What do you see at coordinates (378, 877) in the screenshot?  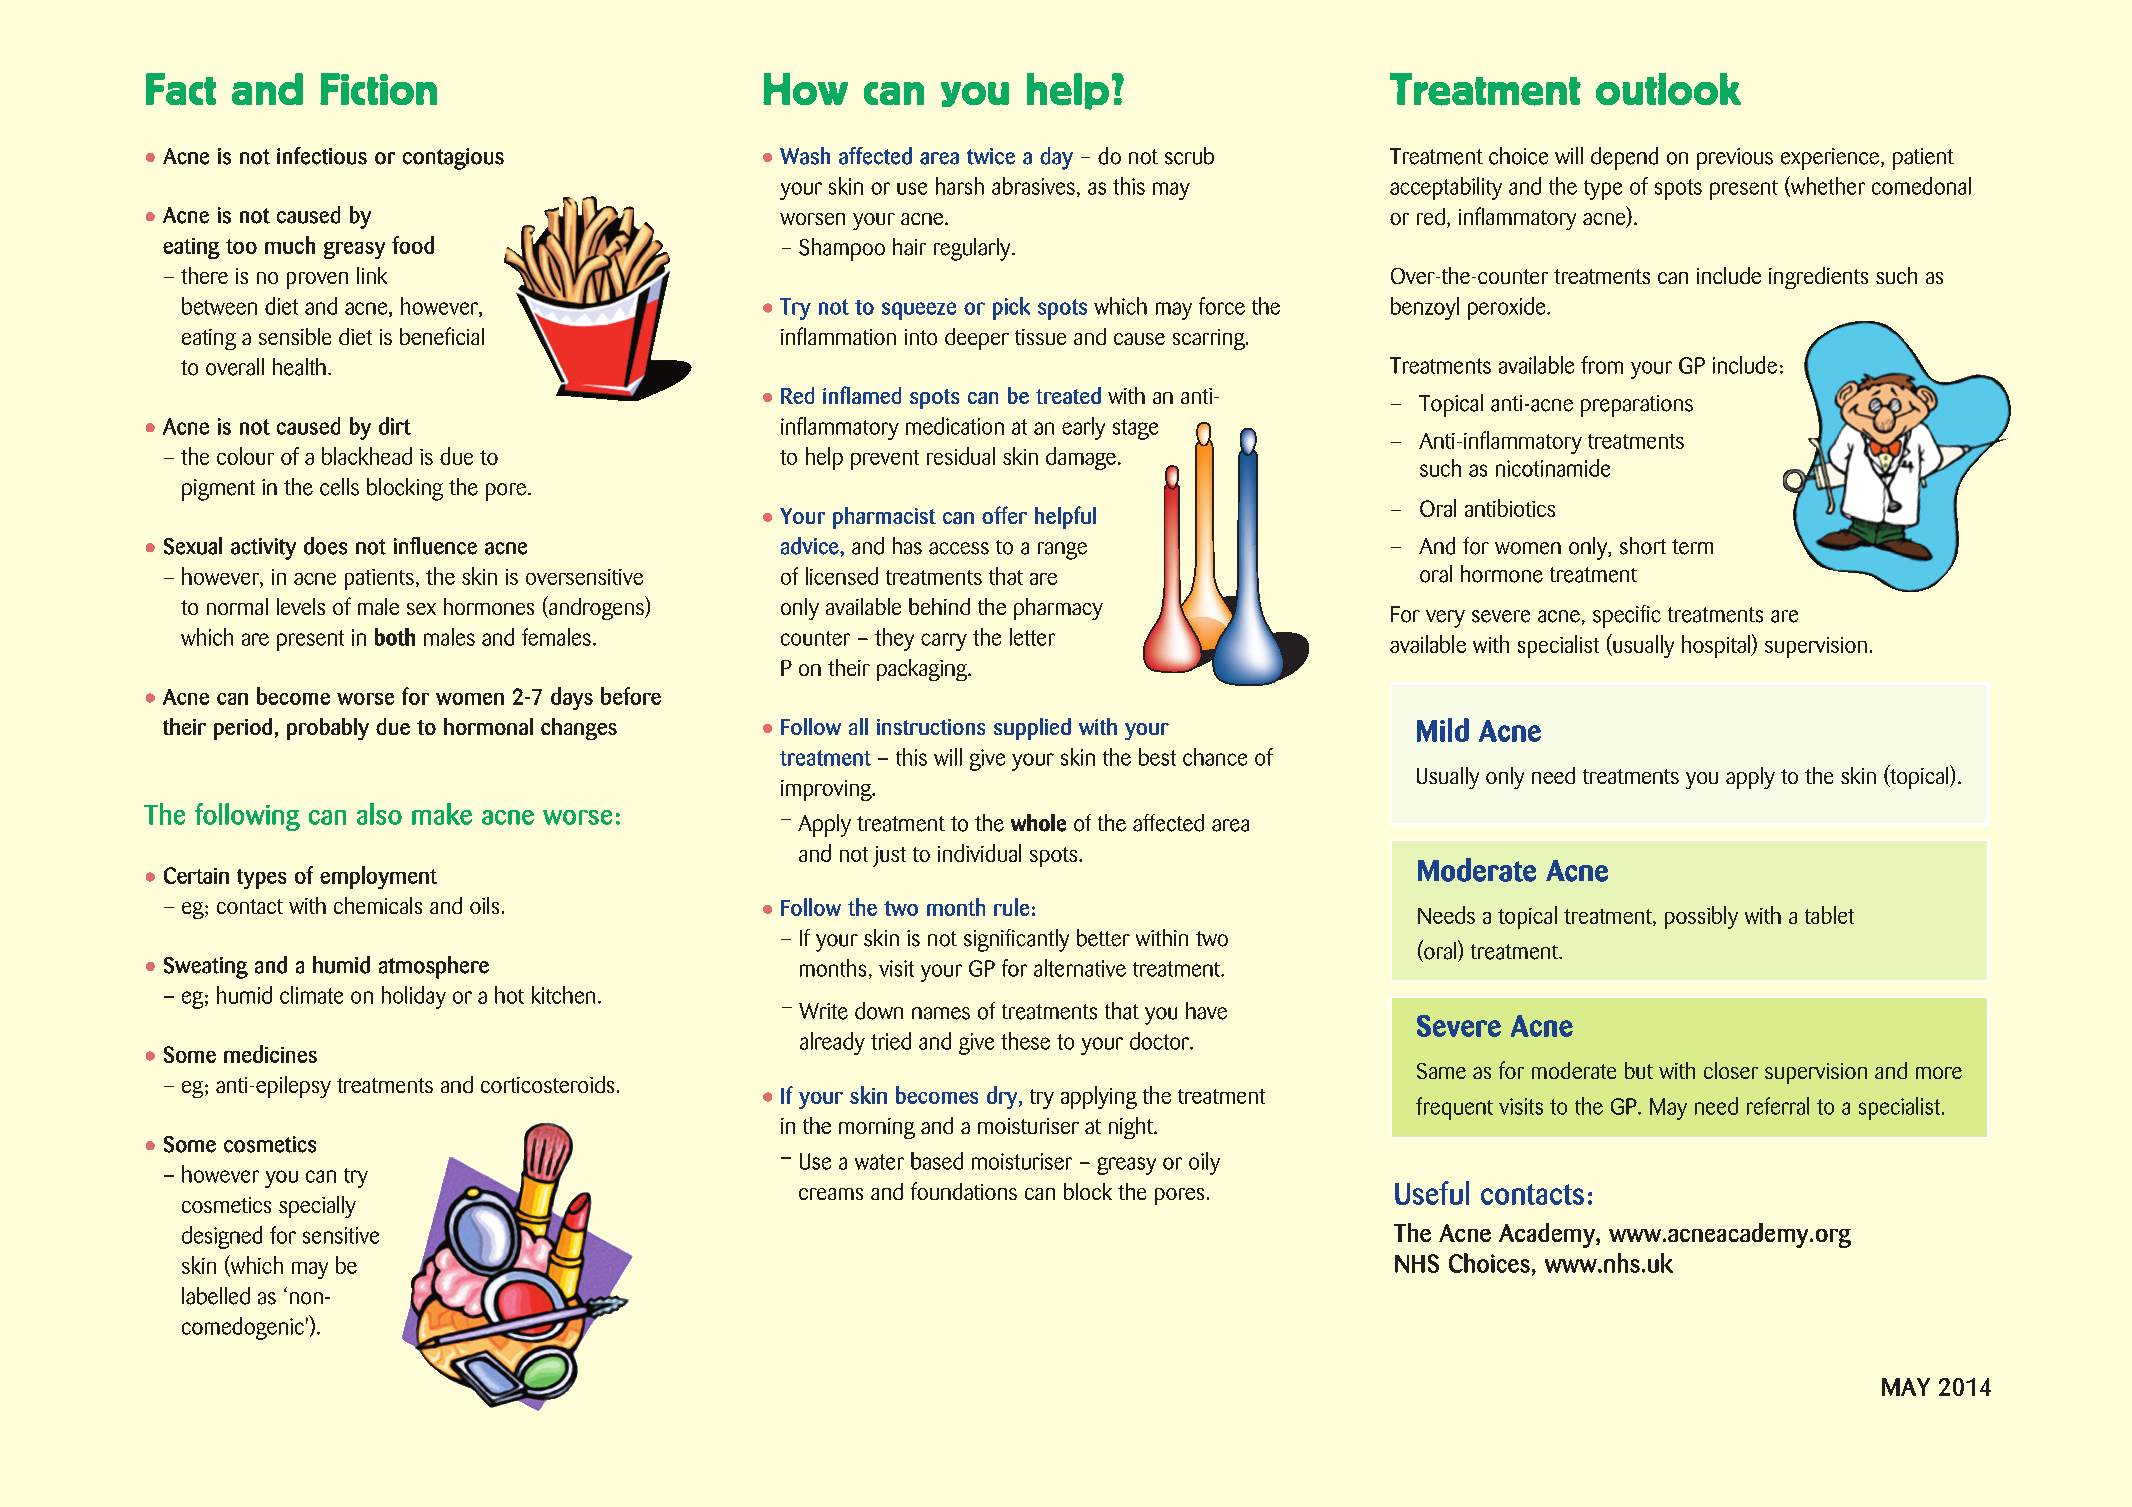 I see `employment` at bounding box center [378, 877].
